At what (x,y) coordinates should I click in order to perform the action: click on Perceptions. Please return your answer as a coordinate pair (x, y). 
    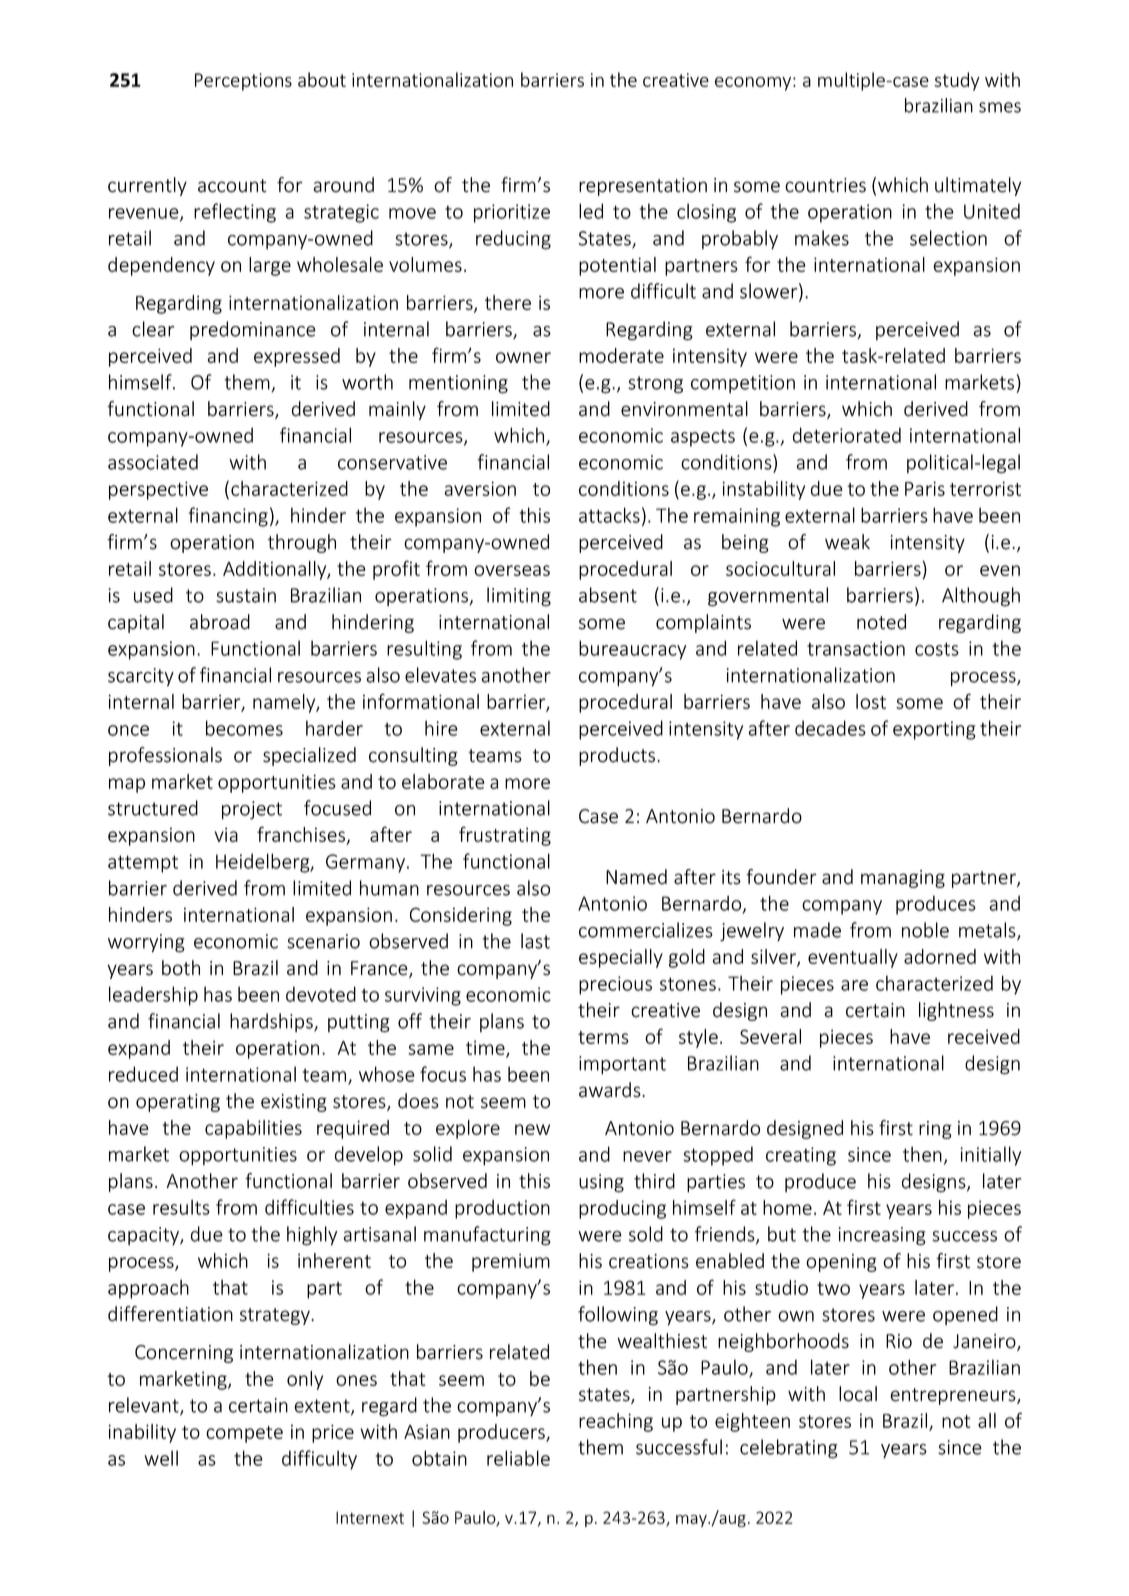
    Looking at the image, I should click on (243, 82).
